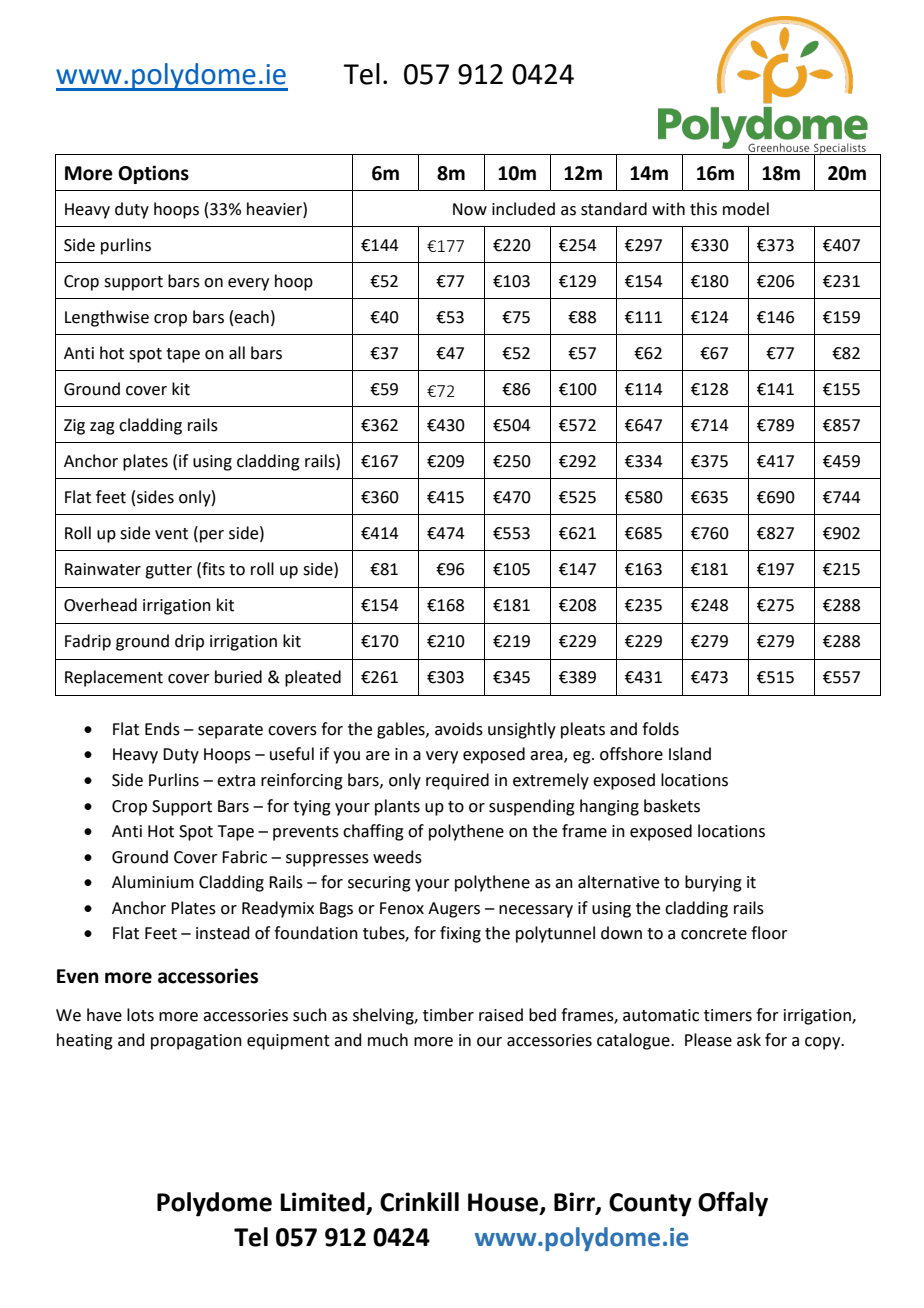 This page has width=924, height=1308. What do you see at coordinates (223, 933) in the page?
I see `instead` at bounding box center [223, 933].
